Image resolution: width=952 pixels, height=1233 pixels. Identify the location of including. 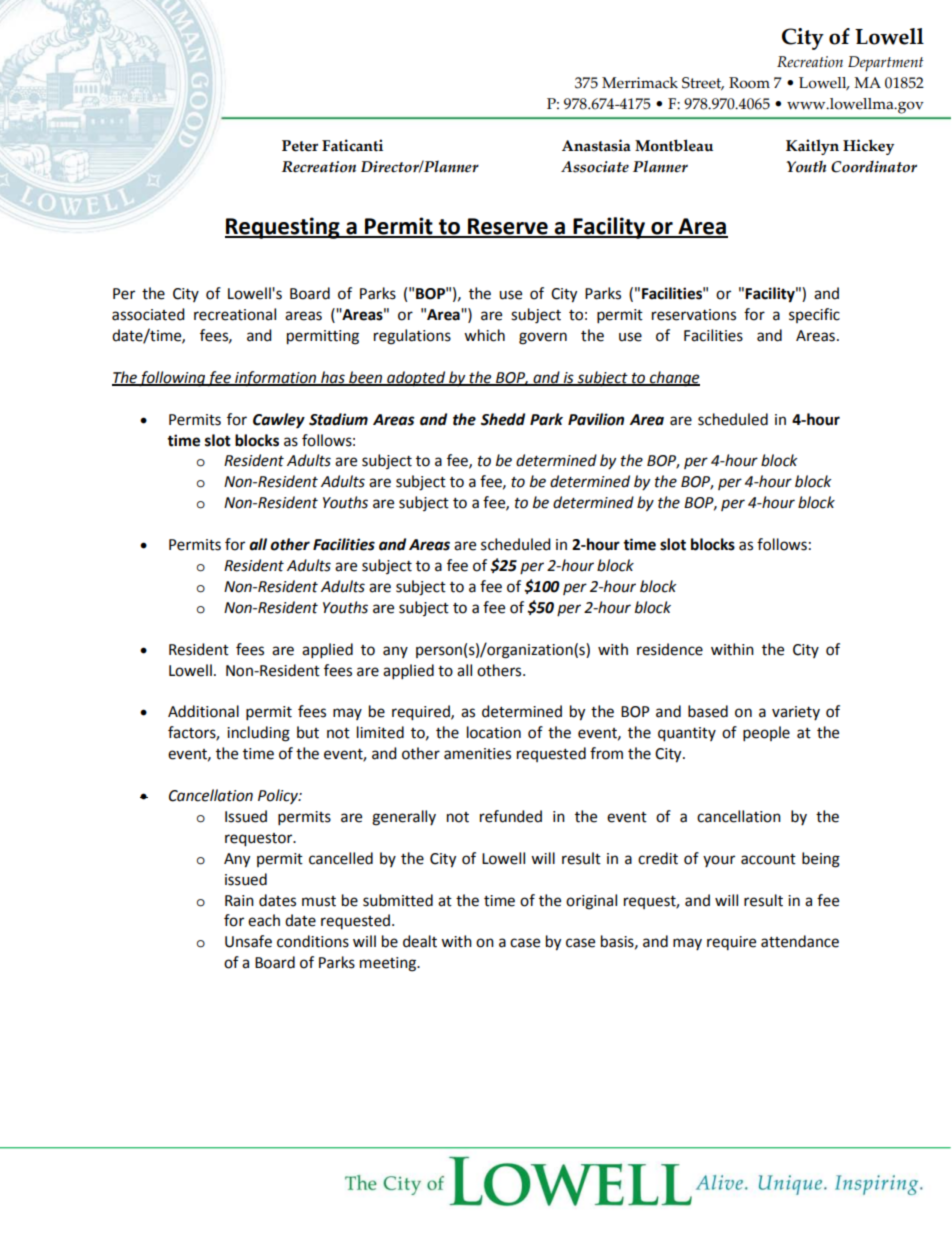
(258, 734).
